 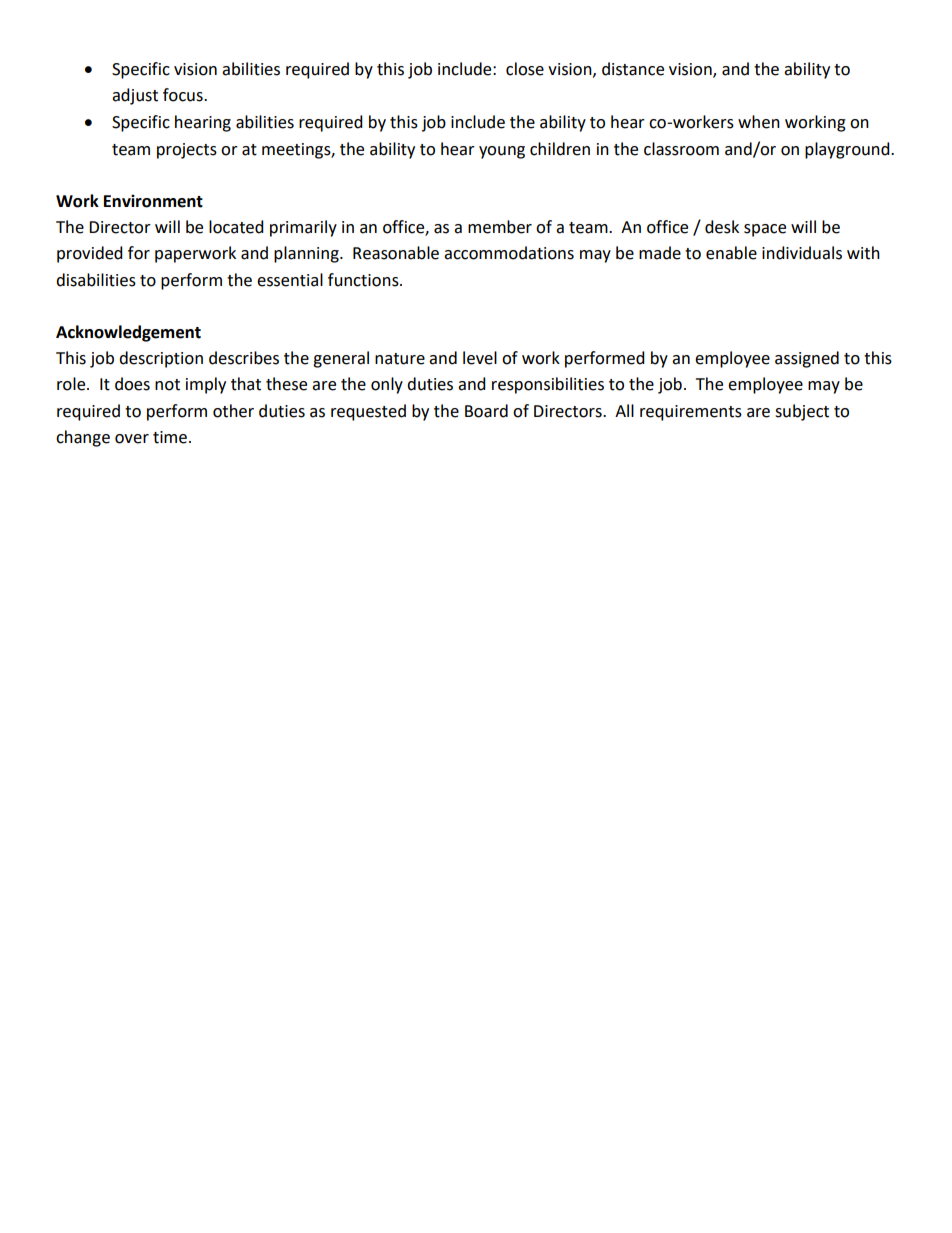 What do you see at coordinates (807, 359) in the image?
I see `assigned` at bounding box center [807, 359].
